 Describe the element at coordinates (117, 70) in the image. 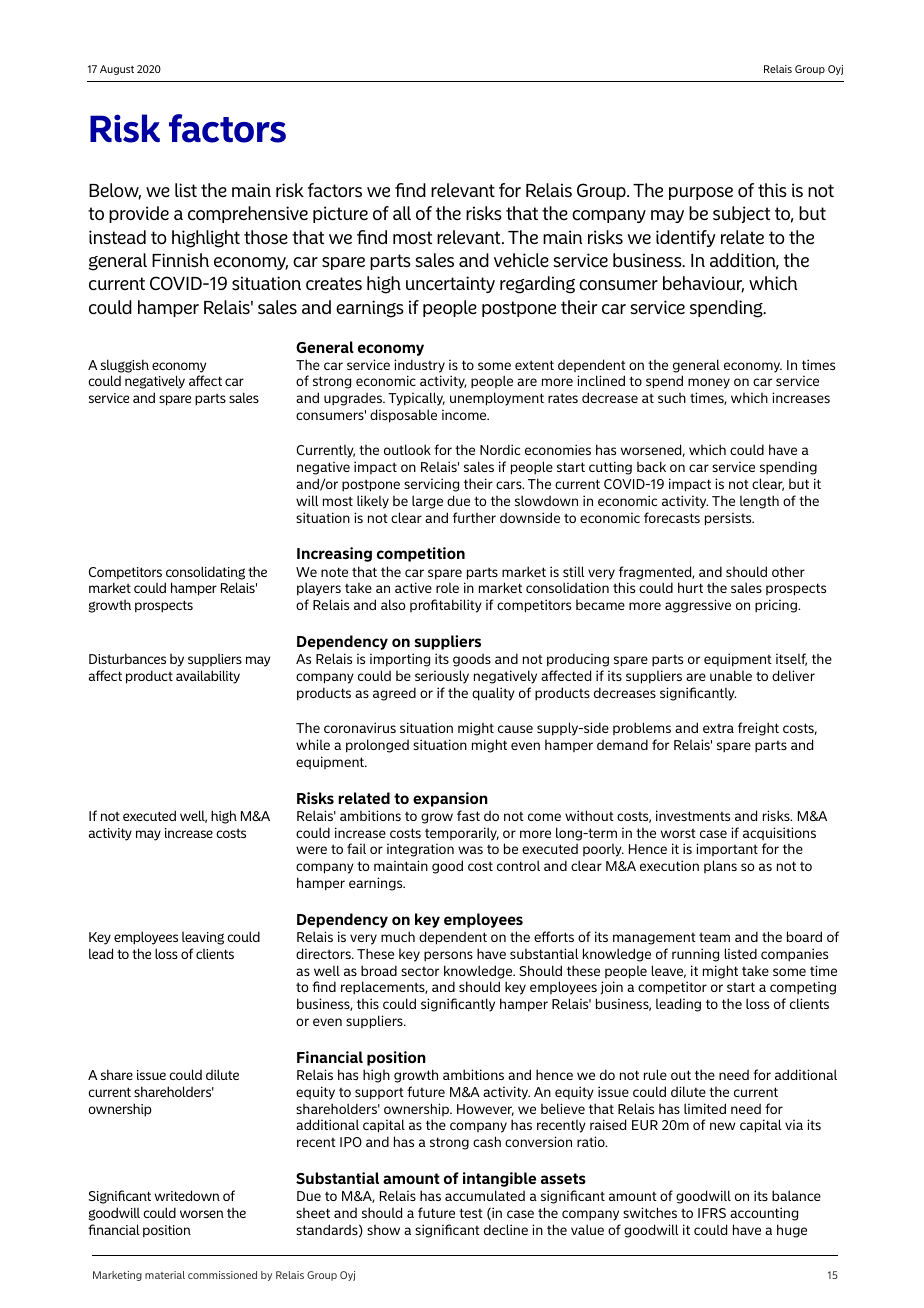

I see `August` at that location.
